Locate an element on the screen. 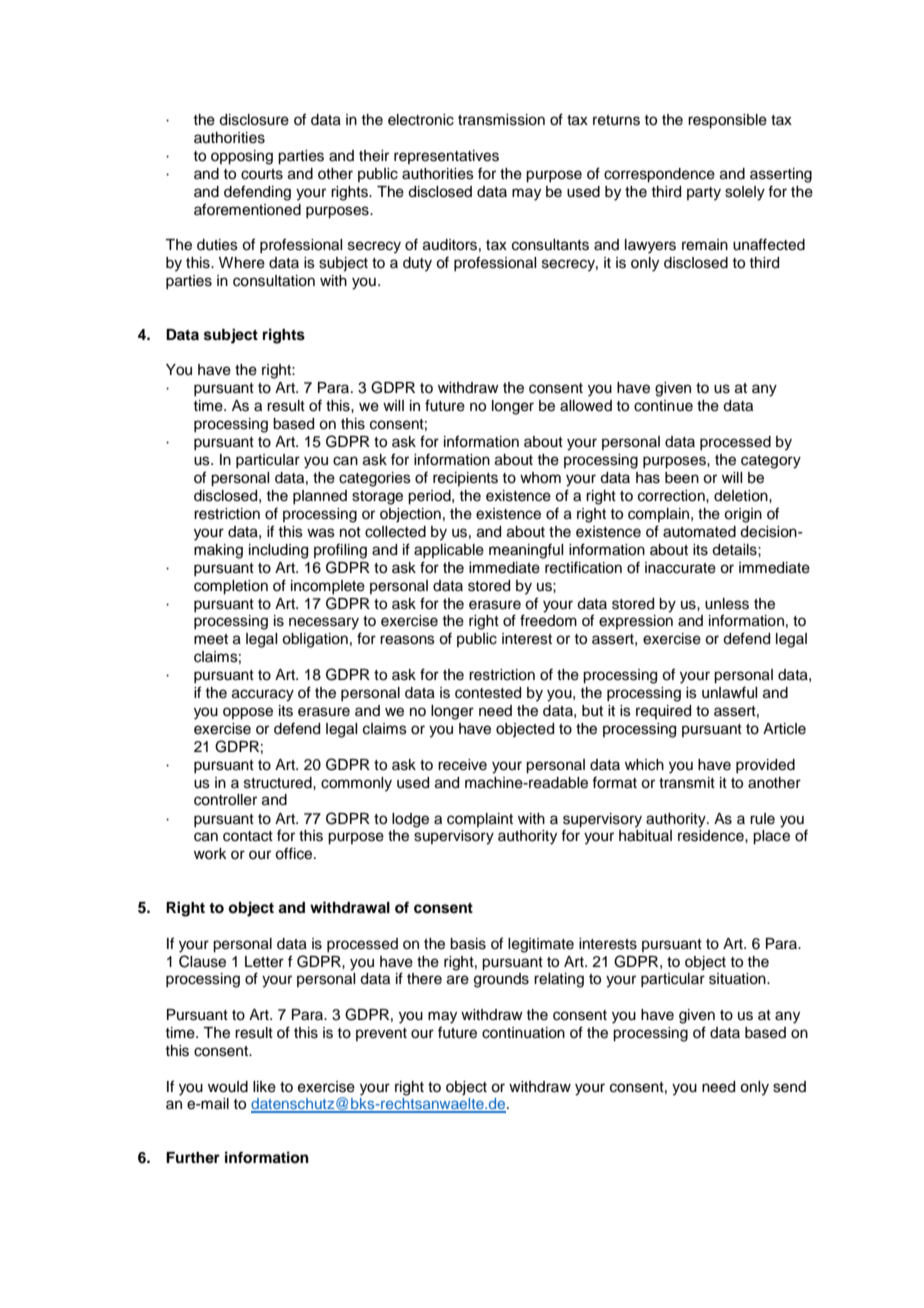 Image resolution: width=924 pixels, height=1308 pixels. like is located at coordinates (264, 1087).
